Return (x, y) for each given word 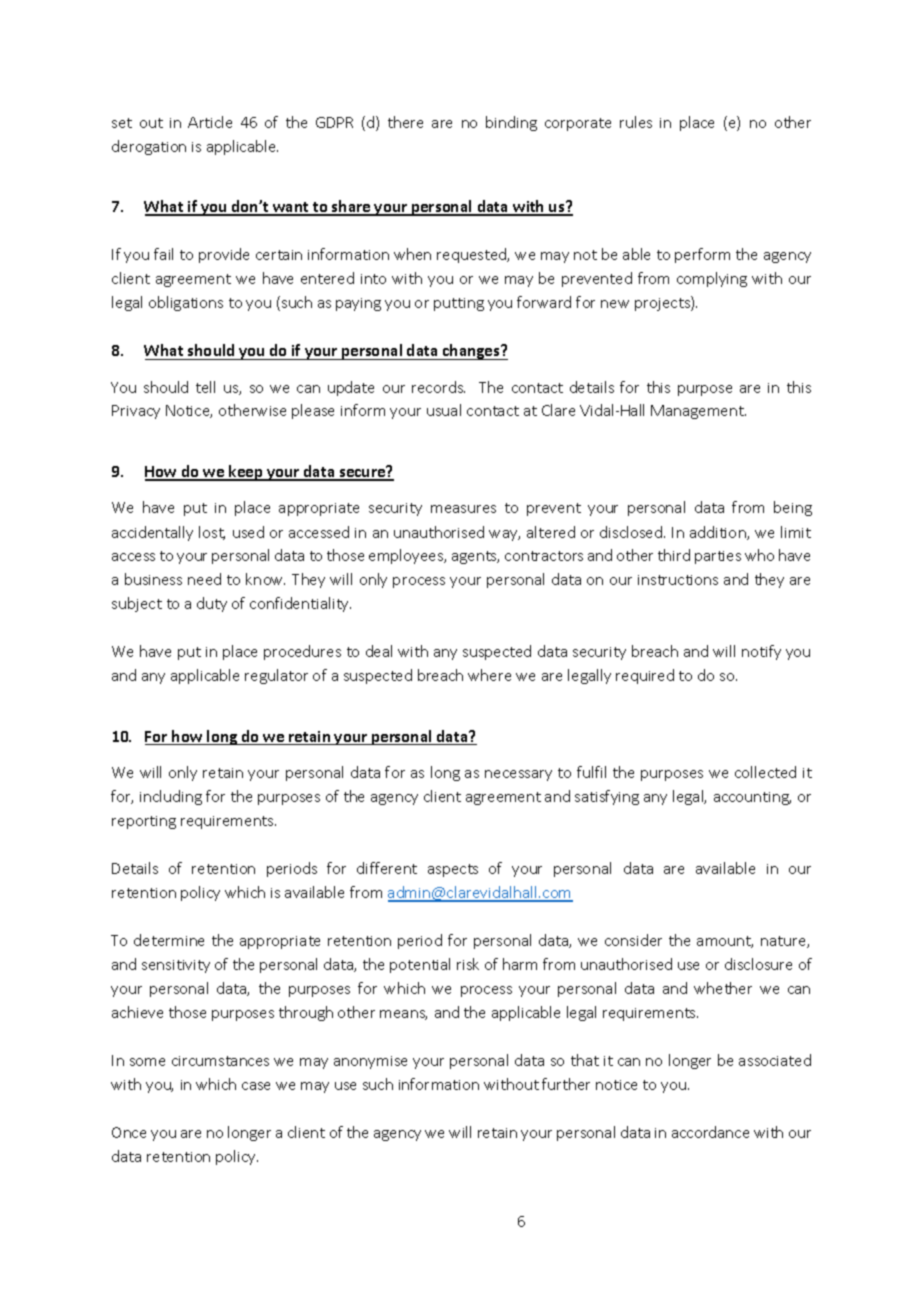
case (256, 1086)
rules (636, 122)
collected (765, 772)
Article (210, 122)
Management (698, 412)
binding (511, 123)
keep (246, 473)
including (171, 797)
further (566, 1084)
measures (463, 509)
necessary (518, 775)
